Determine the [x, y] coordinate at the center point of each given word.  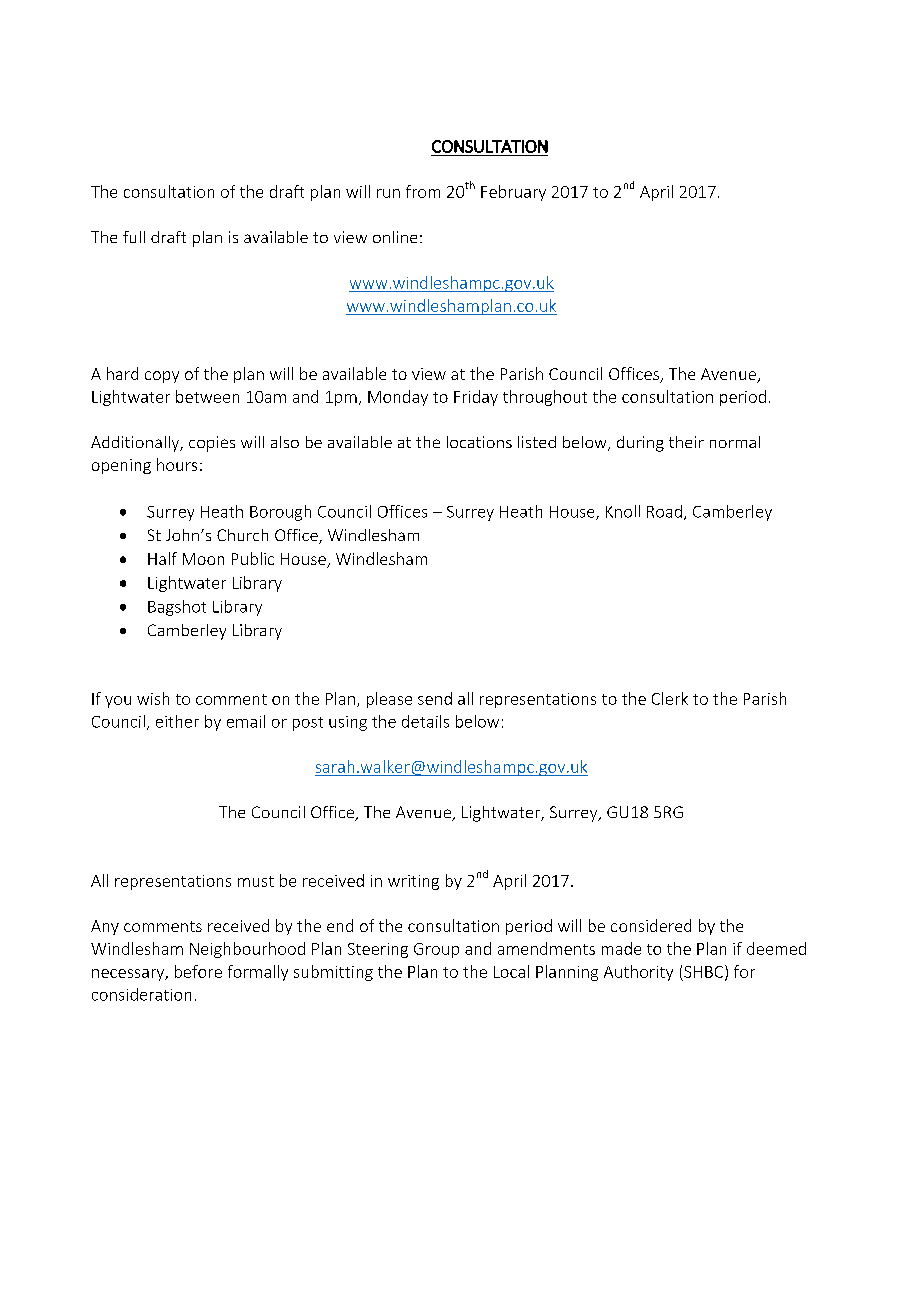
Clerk [670, 698]
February [513, 193]
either [177, 721]
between [207, 396]
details [425, 721]
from [423, 191]
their [686, 442]
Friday [476, 398]
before [198, 971]
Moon [203, 559]
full [134, 237]
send [435, 698]
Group [436, 950]
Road [664, 511]
